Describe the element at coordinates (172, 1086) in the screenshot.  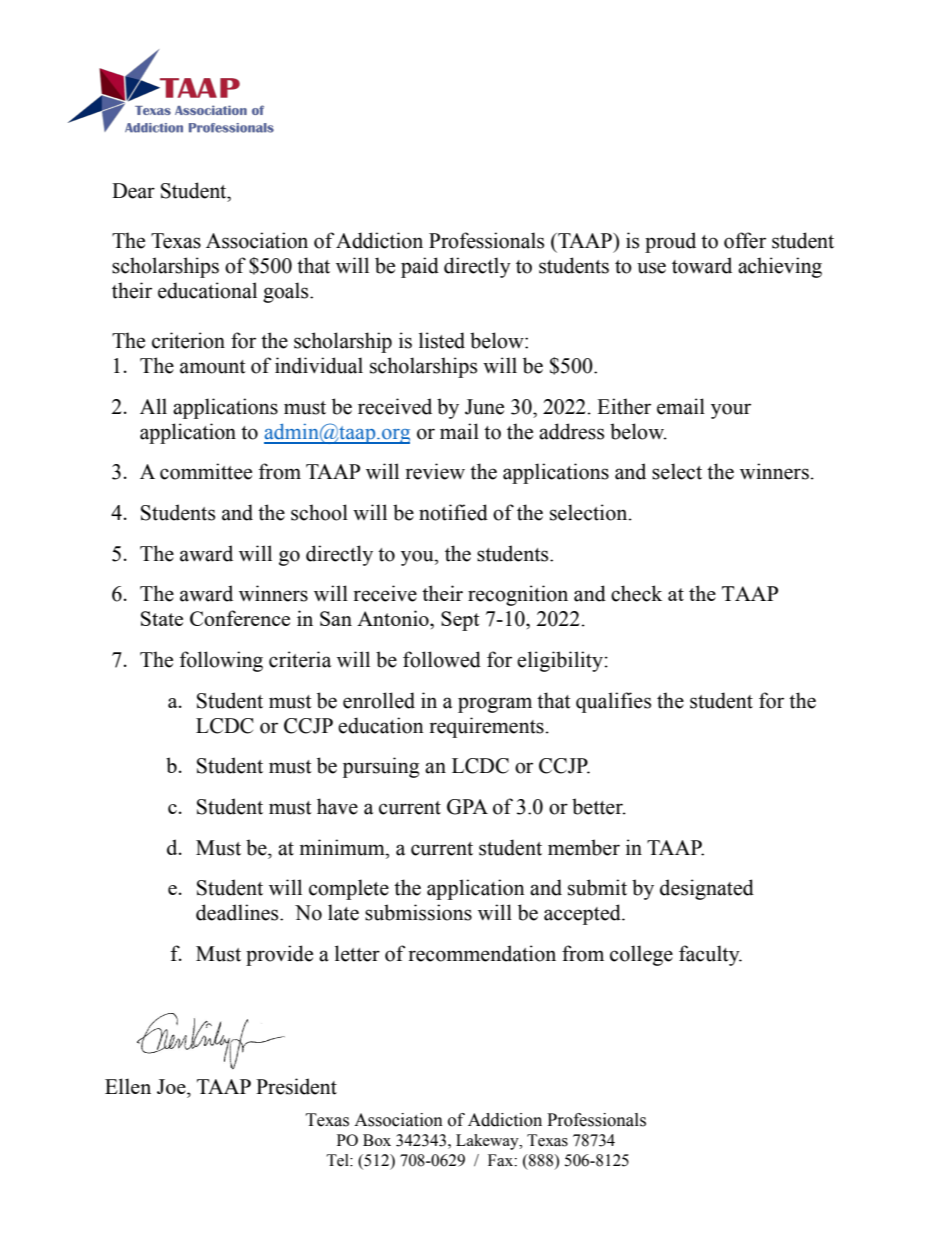
I see `Joe` at that location.
